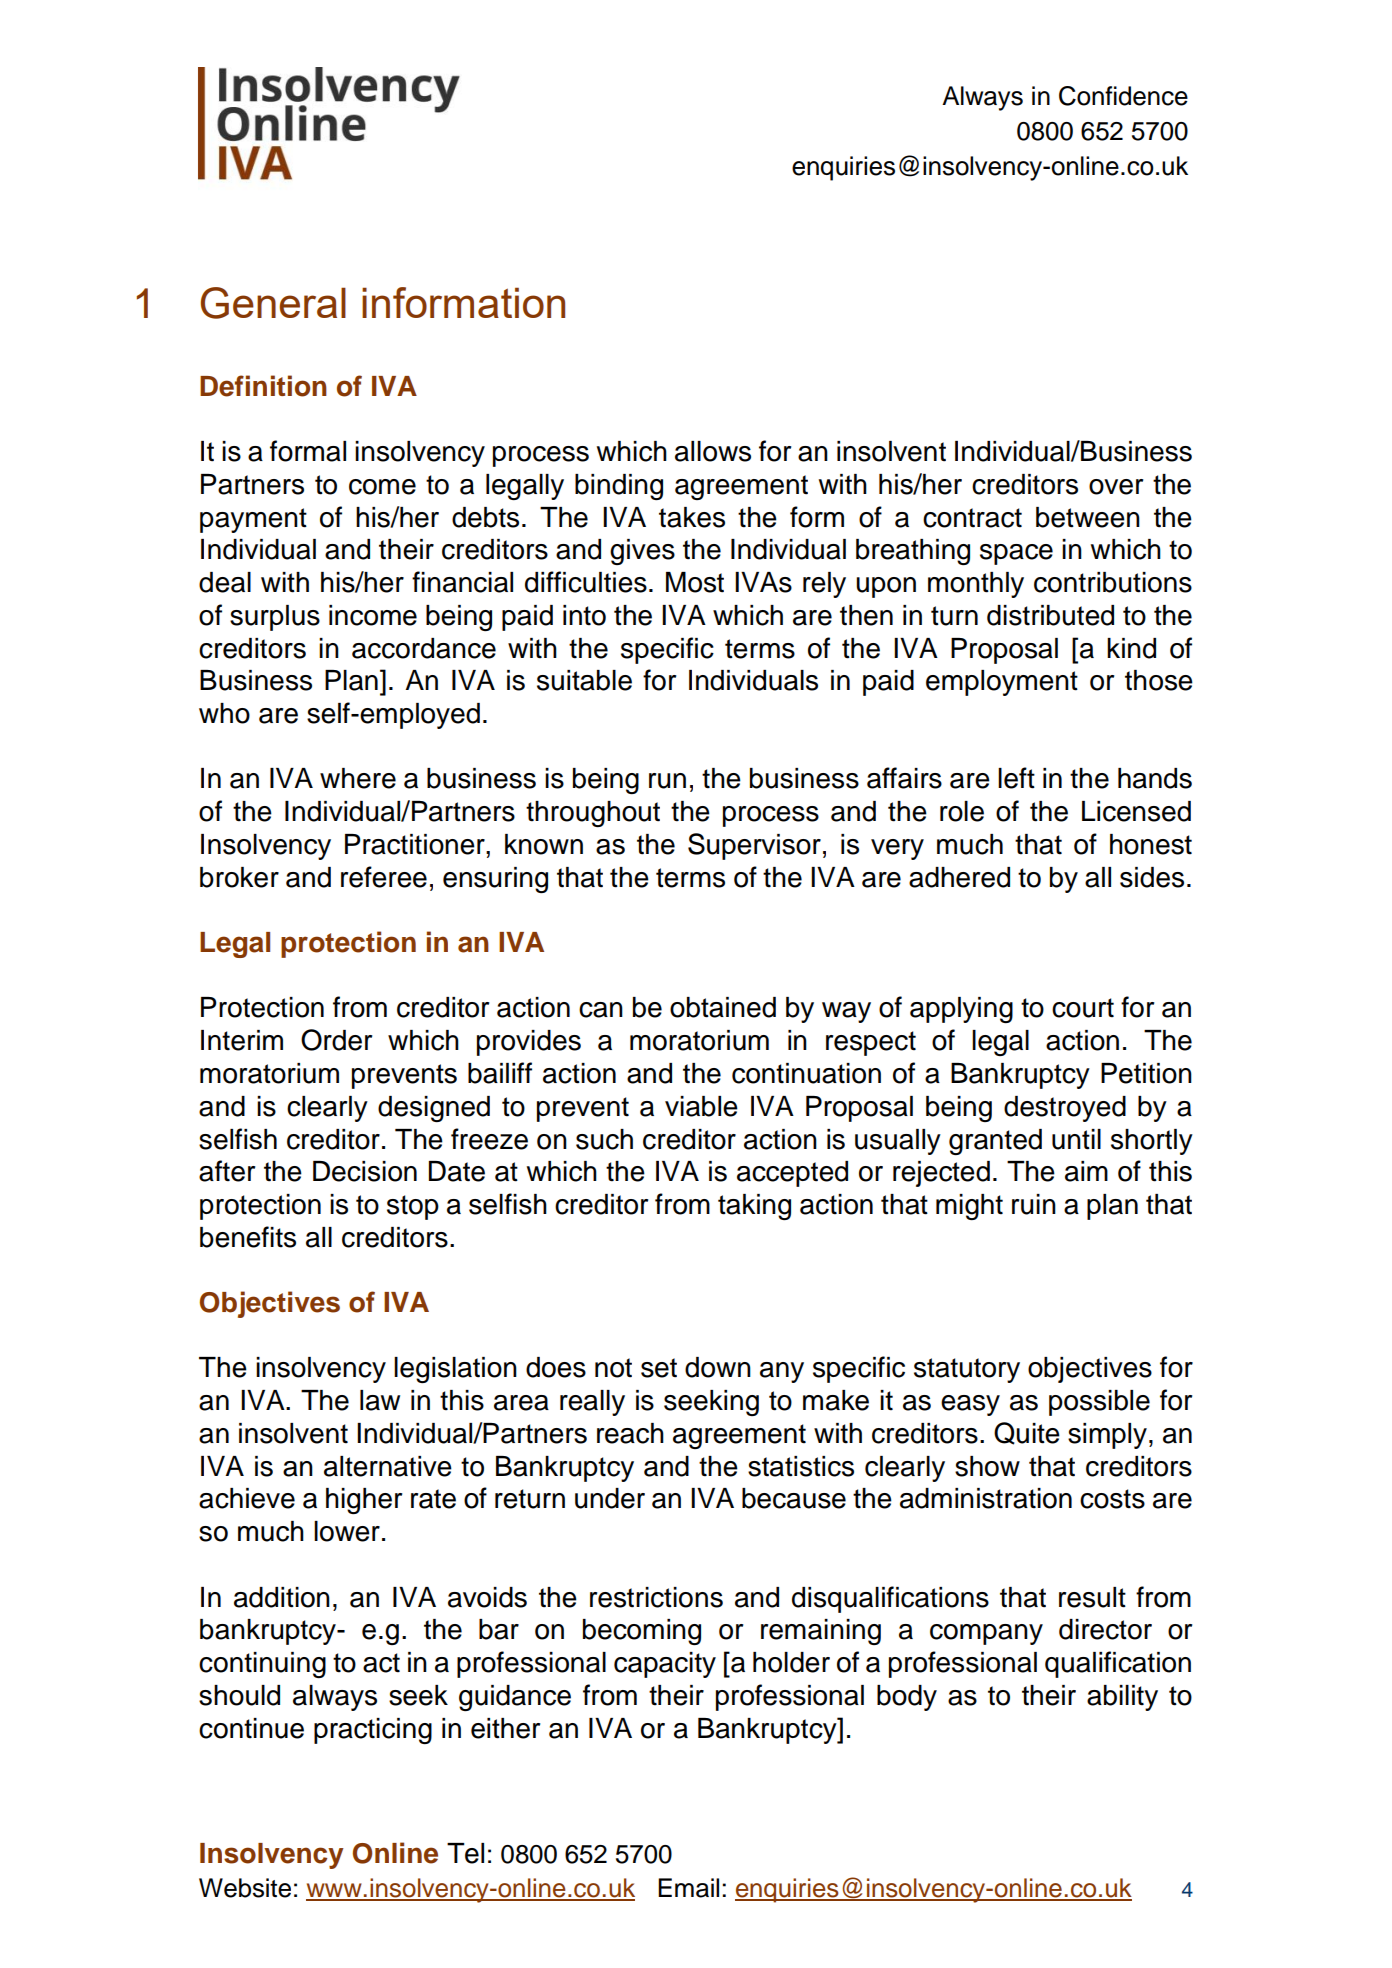  What do you see at coordinates (1002, 683) in the screenshot?
I see `employment` at bounding box center [1002, 683].
